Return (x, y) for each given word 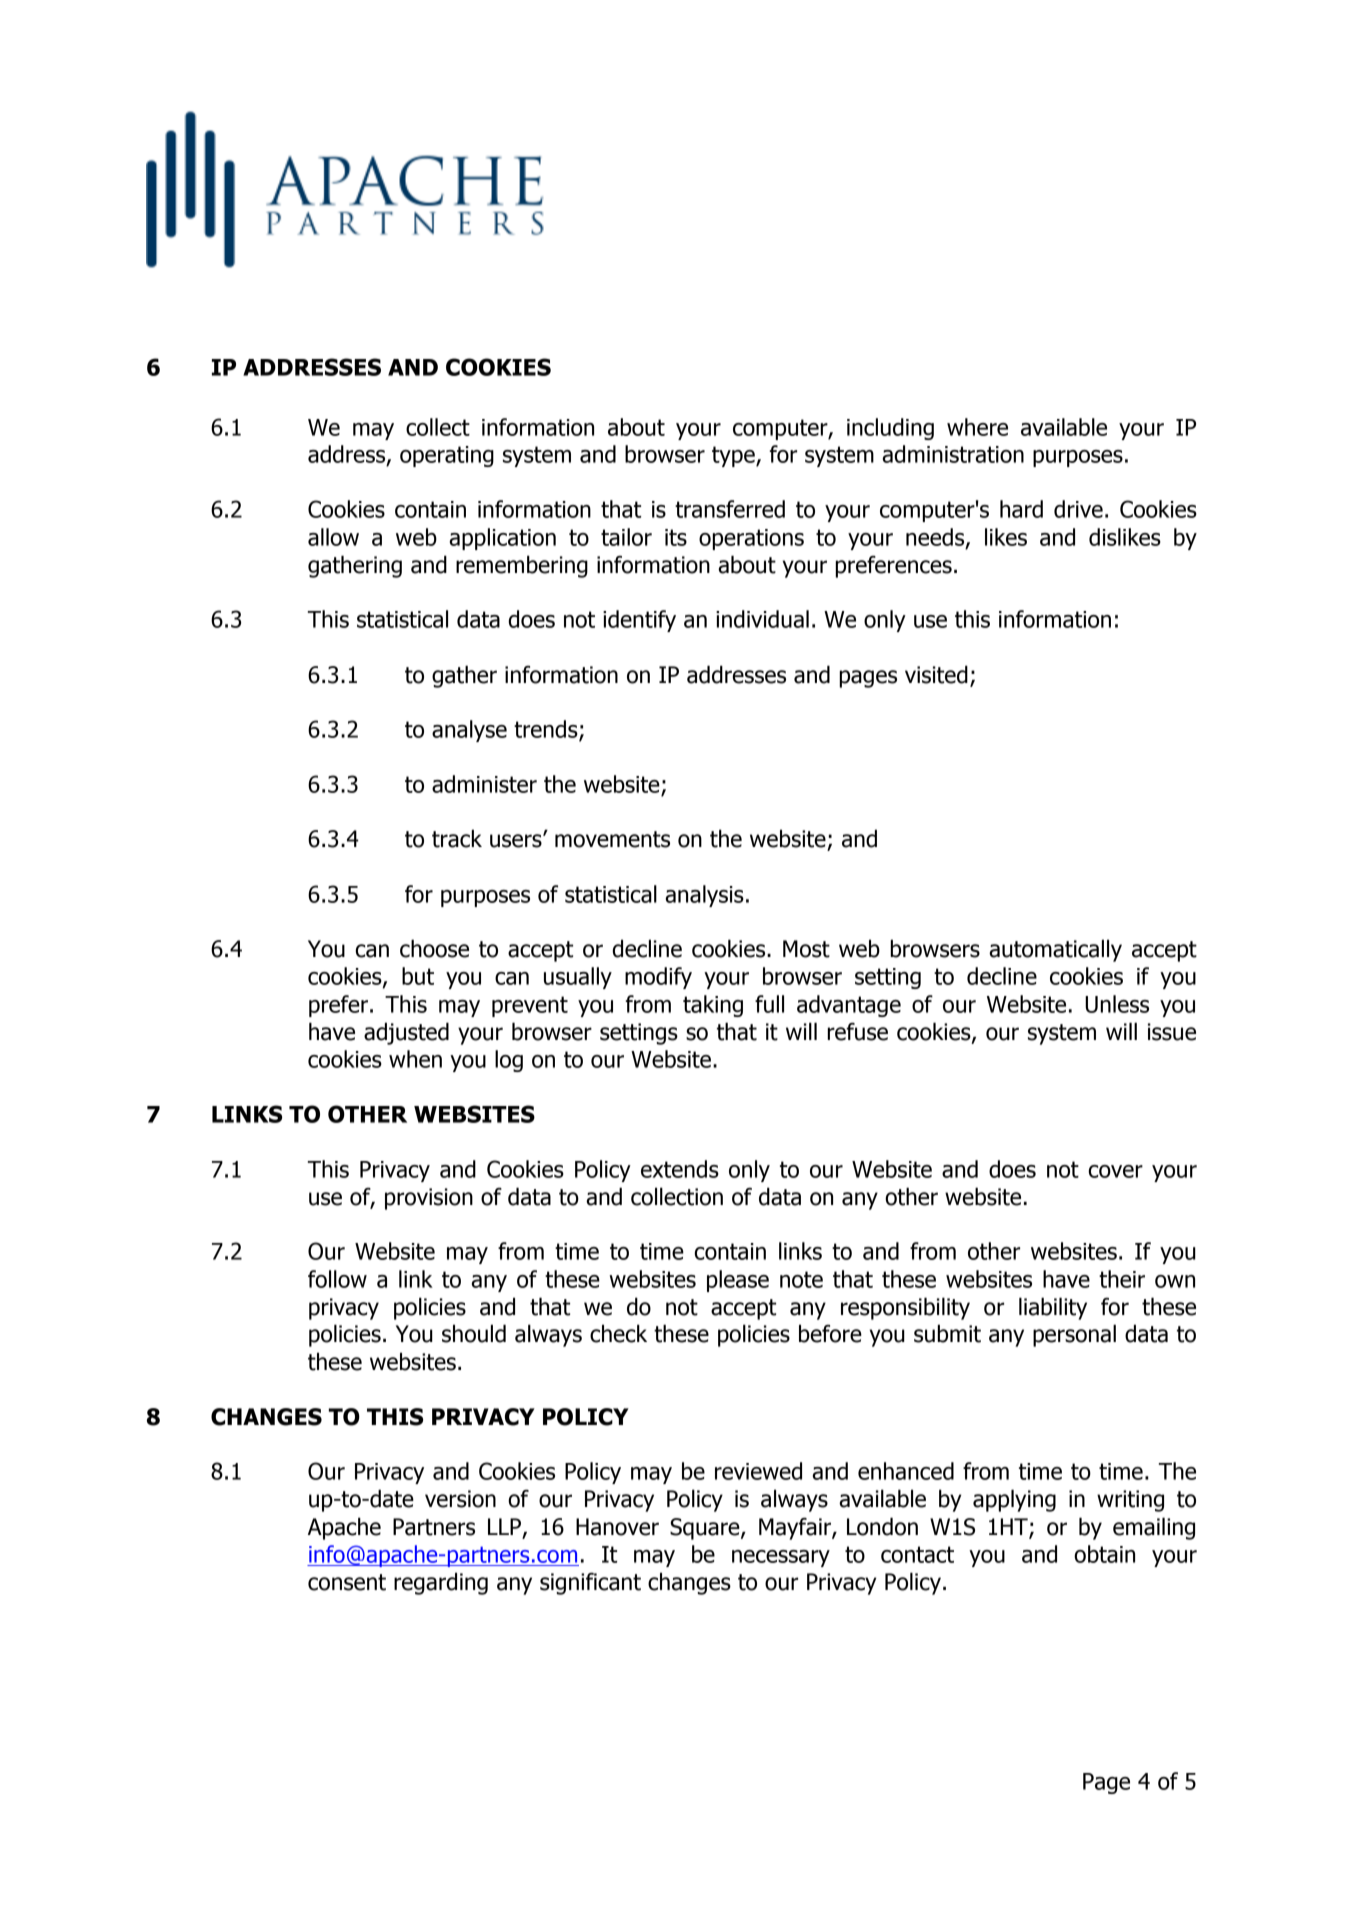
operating (447, 456)
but (418, 976)
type (734, 456)
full (769, 1004)
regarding (441, 1583)
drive (1078, 509)
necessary (781, 1558)
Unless (1117, 1004)
